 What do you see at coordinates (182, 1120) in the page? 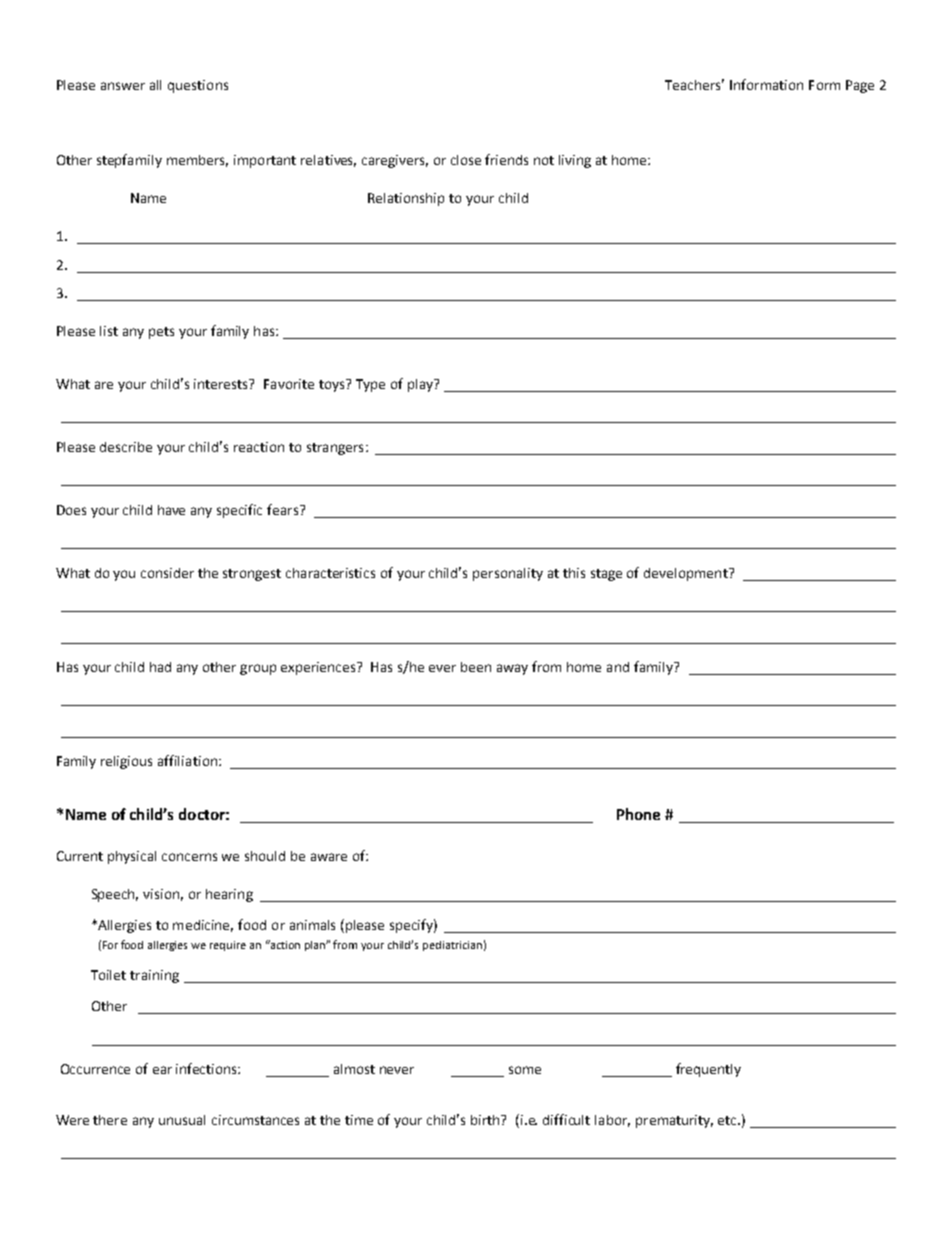
I see `unusual` at bounding box center [182, 1120].
